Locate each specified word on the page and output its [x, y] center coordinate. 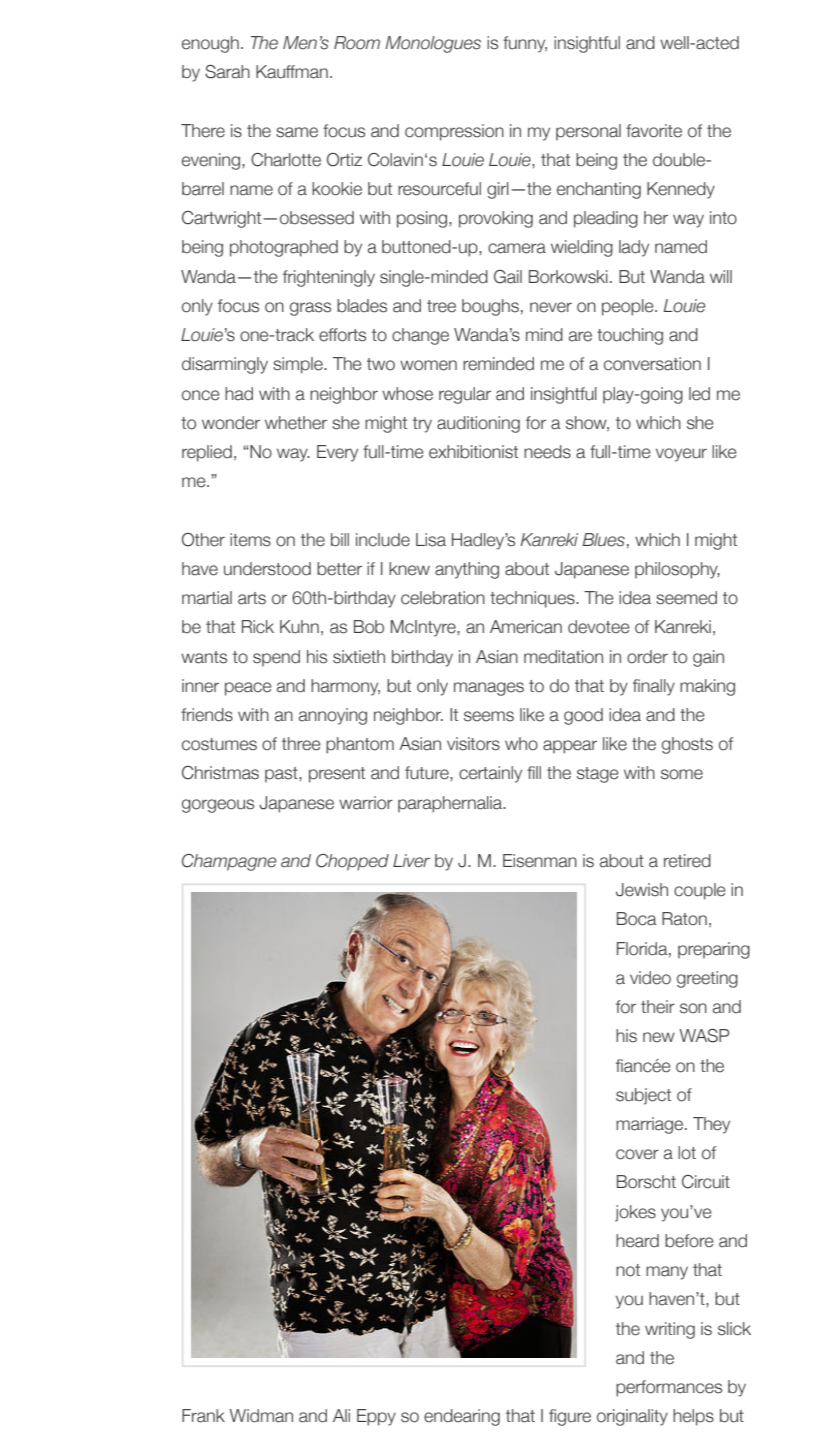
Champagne [229, 862]
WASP [704, 1036]
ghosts [687, 745]
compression [454, 132]
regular [465, 395]
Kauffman [292, 72]
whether [296, 423]
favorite [654, 131]
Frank [203, 1416]
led [699, 394]
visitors [473, 744]
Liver [411, 861]
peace [248, 689]
